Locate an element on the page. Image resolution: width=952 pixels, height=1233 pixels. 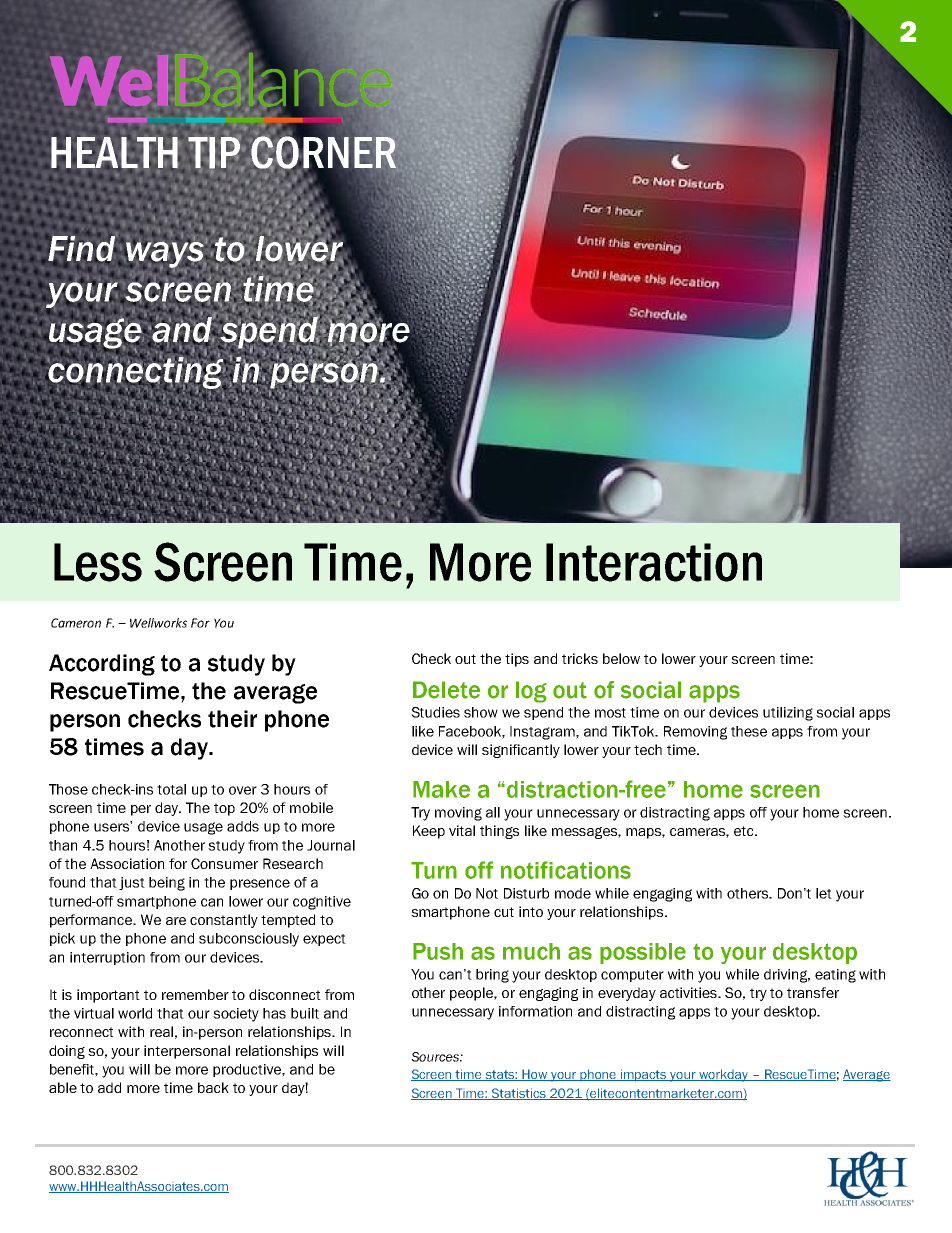
tips is located at coordinates (517, 660).
